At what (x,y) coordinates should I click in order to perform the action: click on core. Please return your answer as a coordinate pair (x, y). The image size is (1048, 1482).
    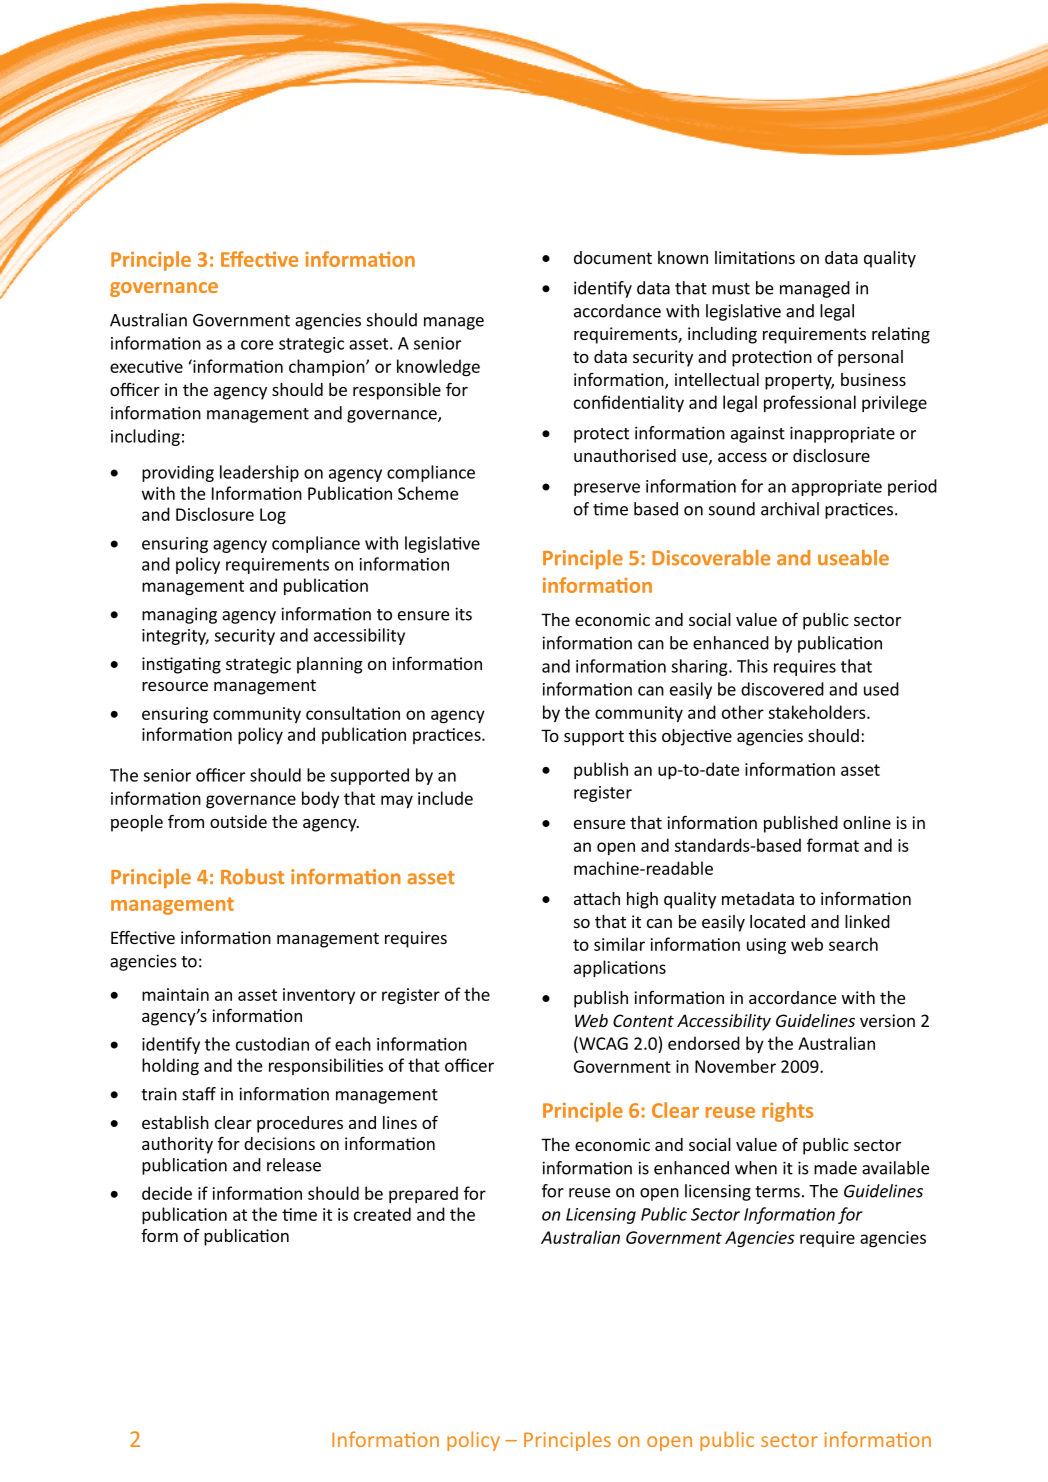
    Looking at the image, I should click on (257, 345).
